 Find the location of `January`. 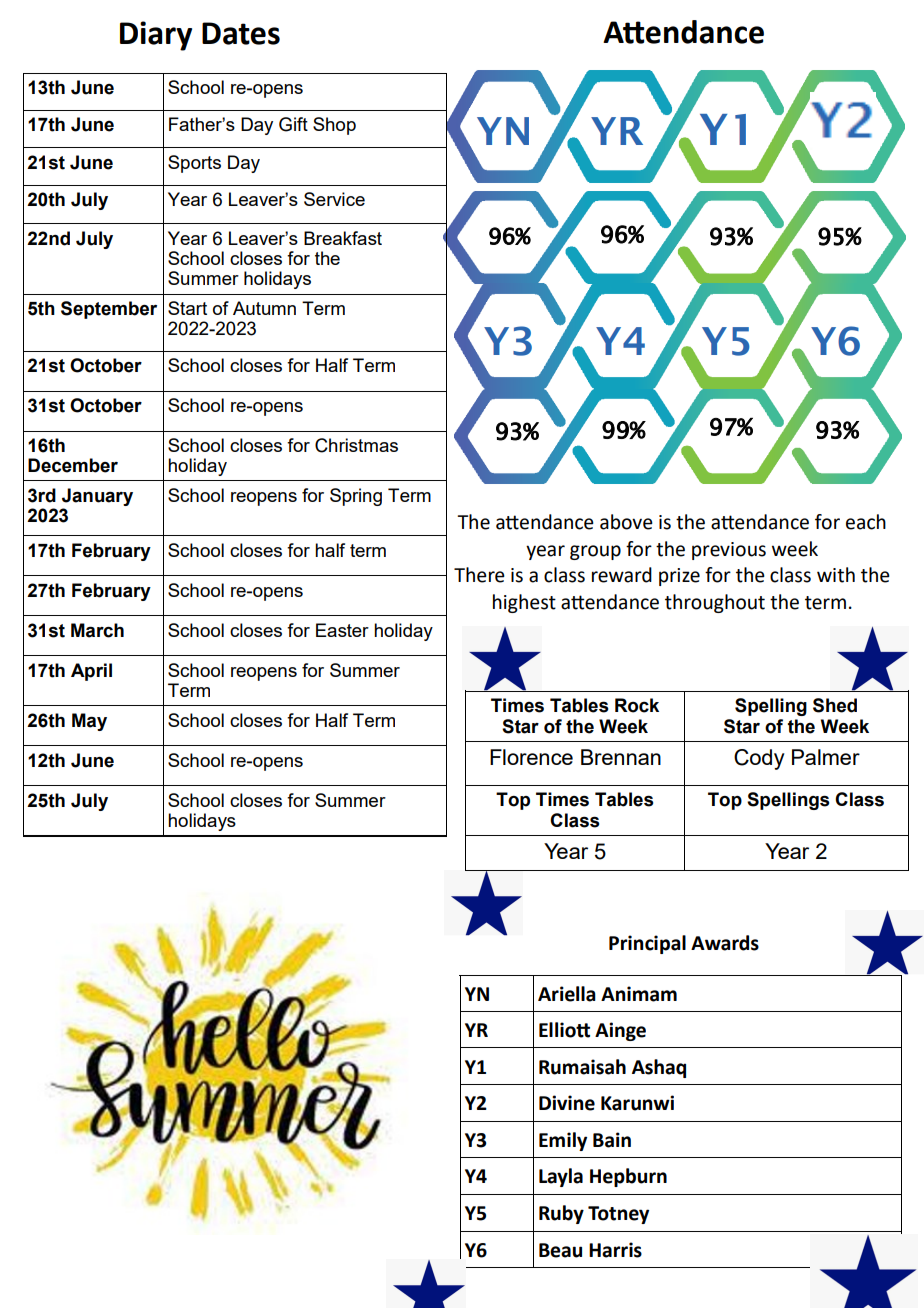

January is located at coordinates (97, 497).
